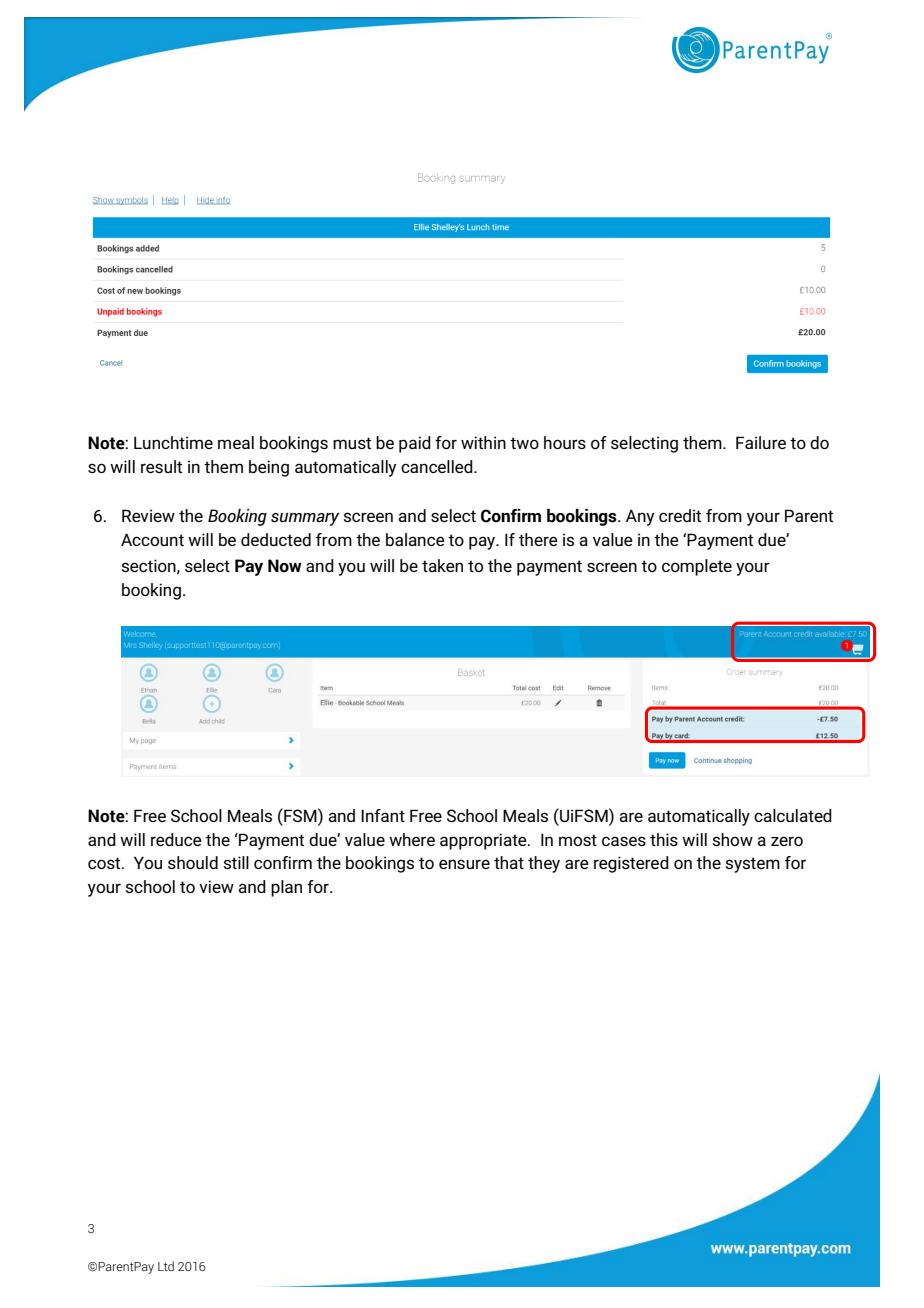 The width and height of the screenshot is (924, 1308). Describe the element at coordinates (286, 888) in the screenshot. I see `plan` at that location.
